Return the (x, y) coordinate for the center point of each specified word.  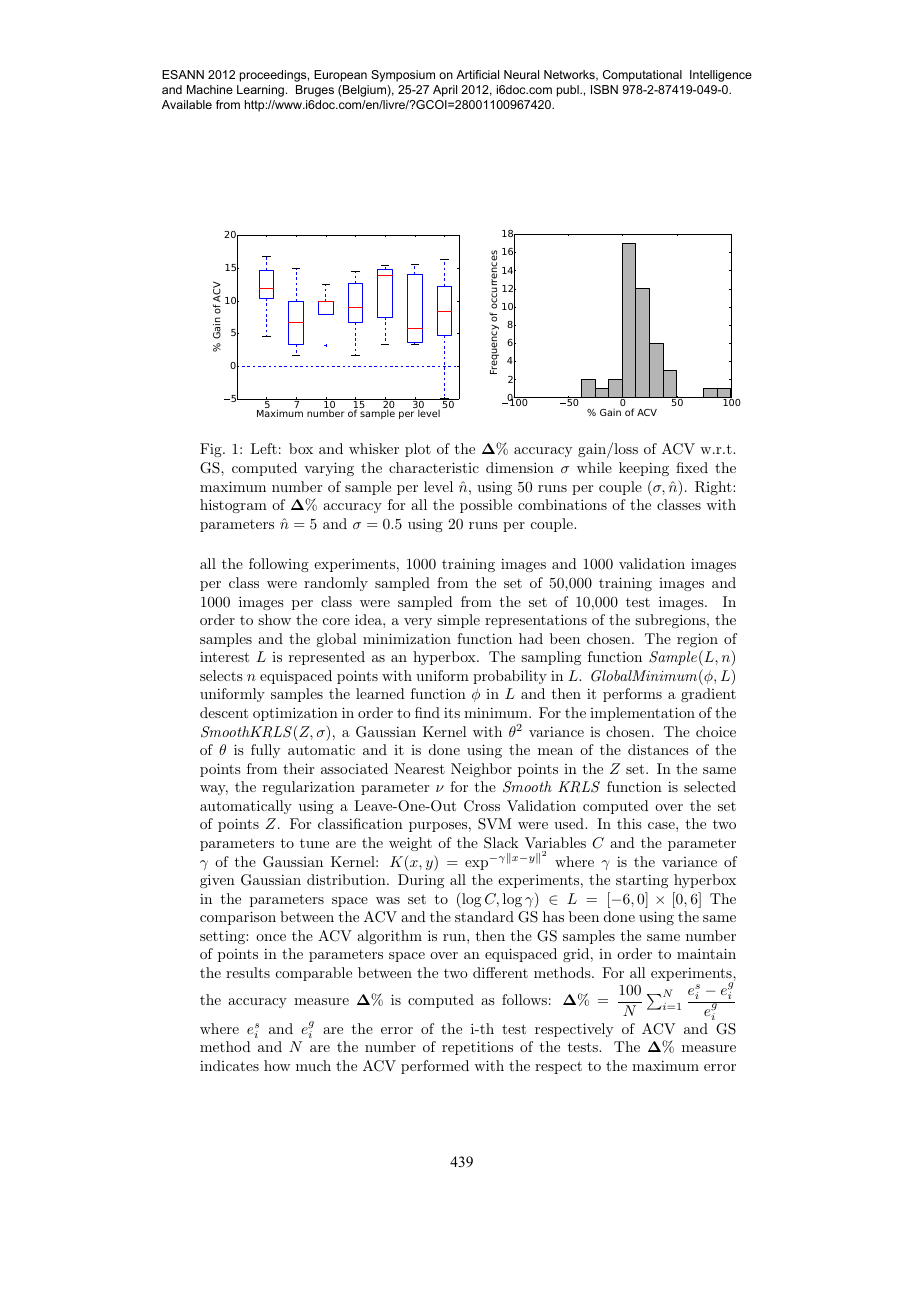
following (279, 565)
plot (418, 450)
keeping (644, 469)
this (629, 823)
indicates (229, 1065)
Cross (482, 806)
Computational (642, 76)
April (445, 91)
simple (458, 621)
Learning (260, 91)
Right (714, 488)
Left (264, 448)
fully (265, 751)
